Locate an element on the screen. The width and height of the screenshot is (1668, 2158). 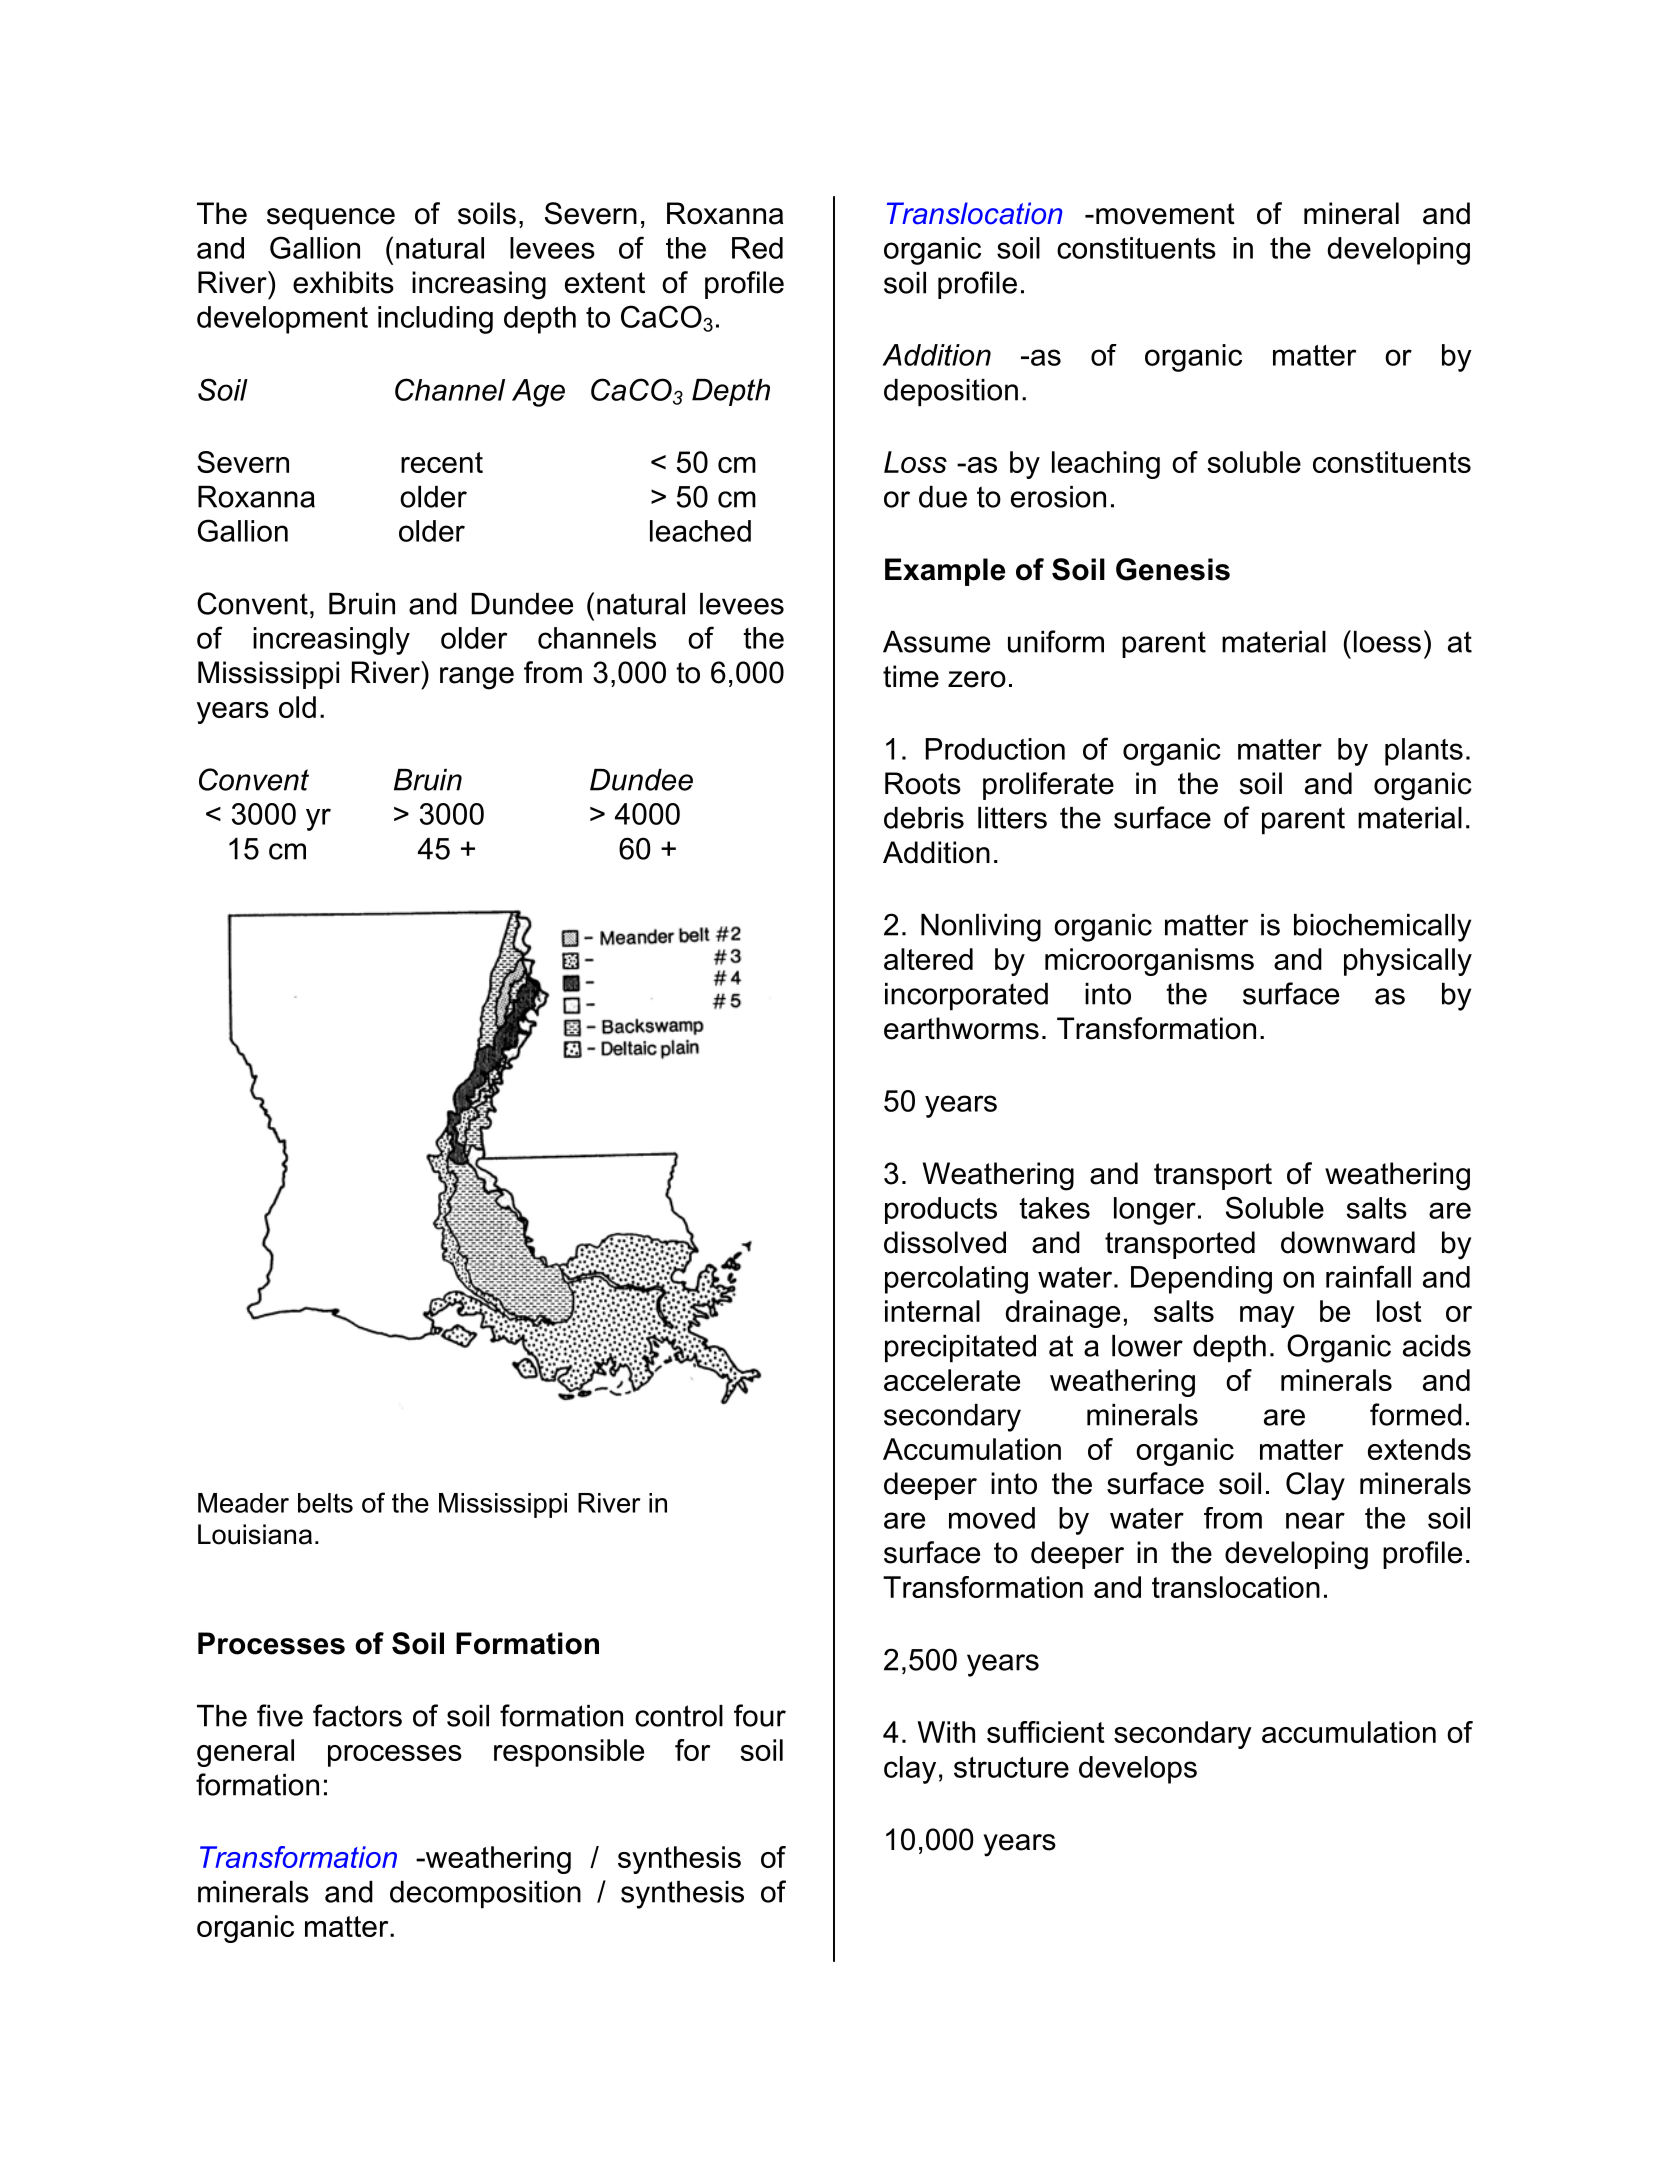
physically is located at coordinates (1408, 962).
